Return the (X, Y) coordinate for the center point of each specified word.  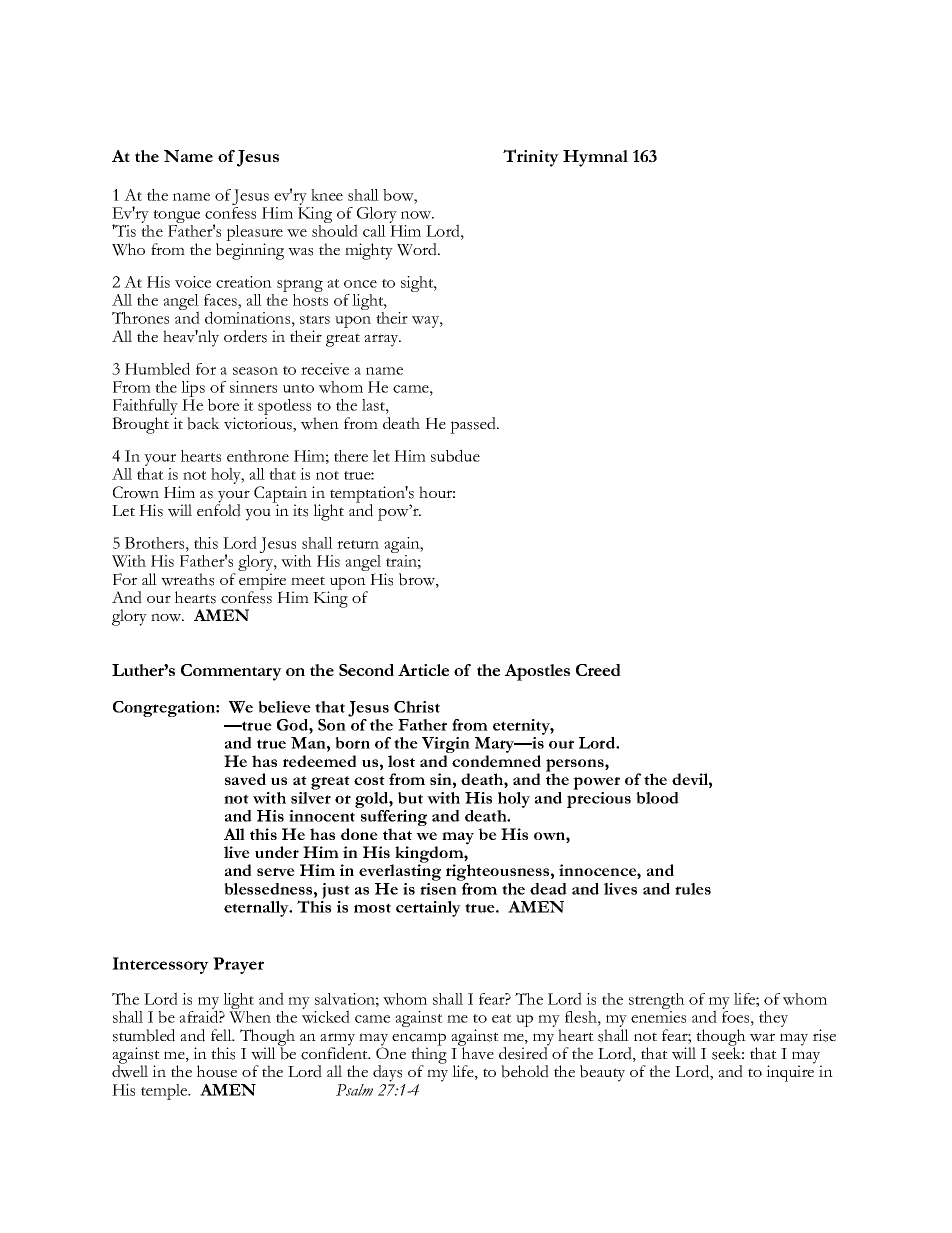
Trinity (531, 158)
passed (474, 425)
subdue (455, 455)
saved (245, 779)
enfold (219, 509)
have (477, 1052)
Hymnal (595, 158)
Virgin (446, 746)
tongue (176, 218)
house (217, 1071)
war (762, 1037)
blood (657, 798)
